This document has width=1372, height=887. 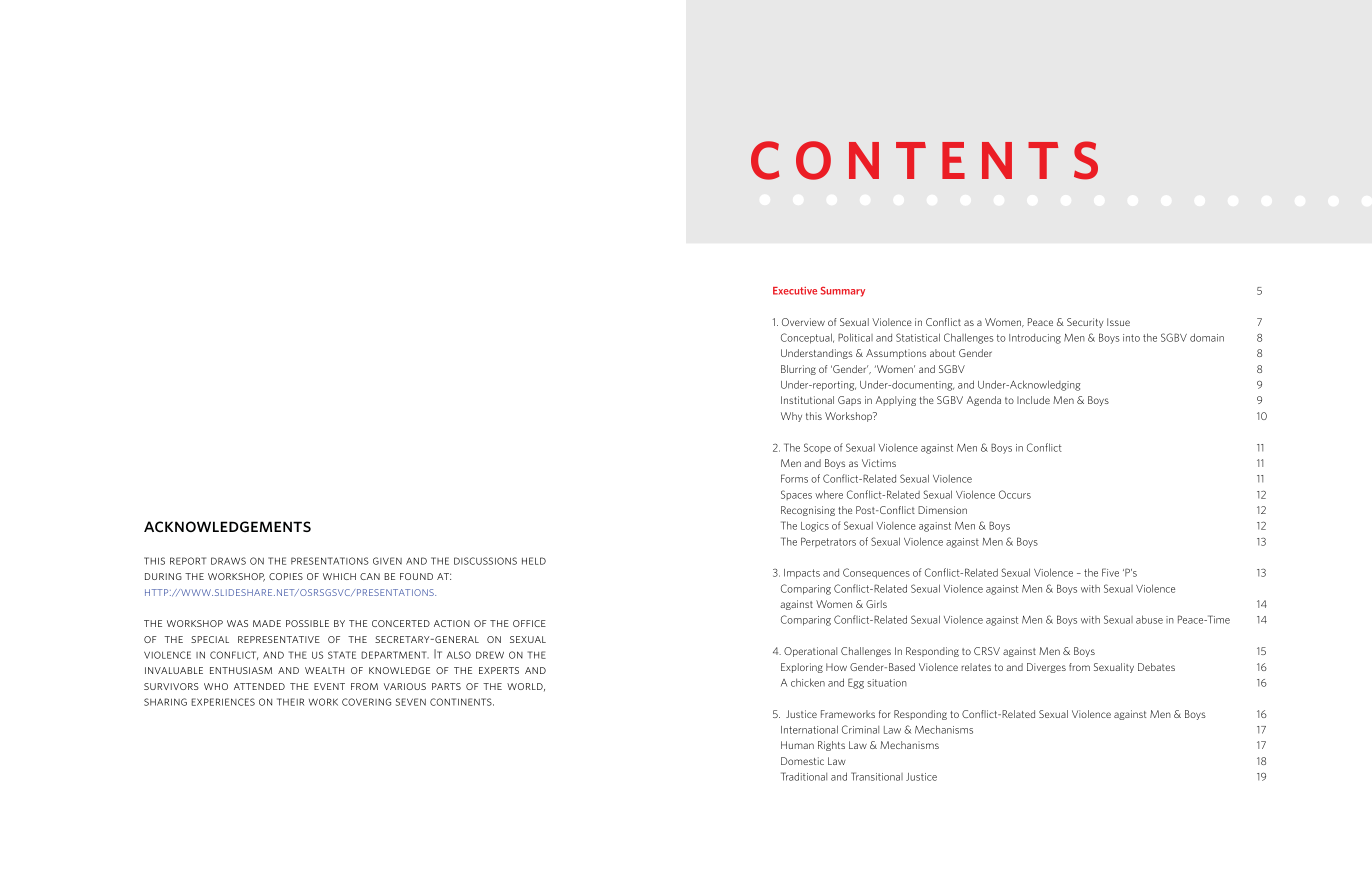 What do you see at coordinates (1085, 323) in the document?
I see `Security` at bounding box center [1085, 323].
